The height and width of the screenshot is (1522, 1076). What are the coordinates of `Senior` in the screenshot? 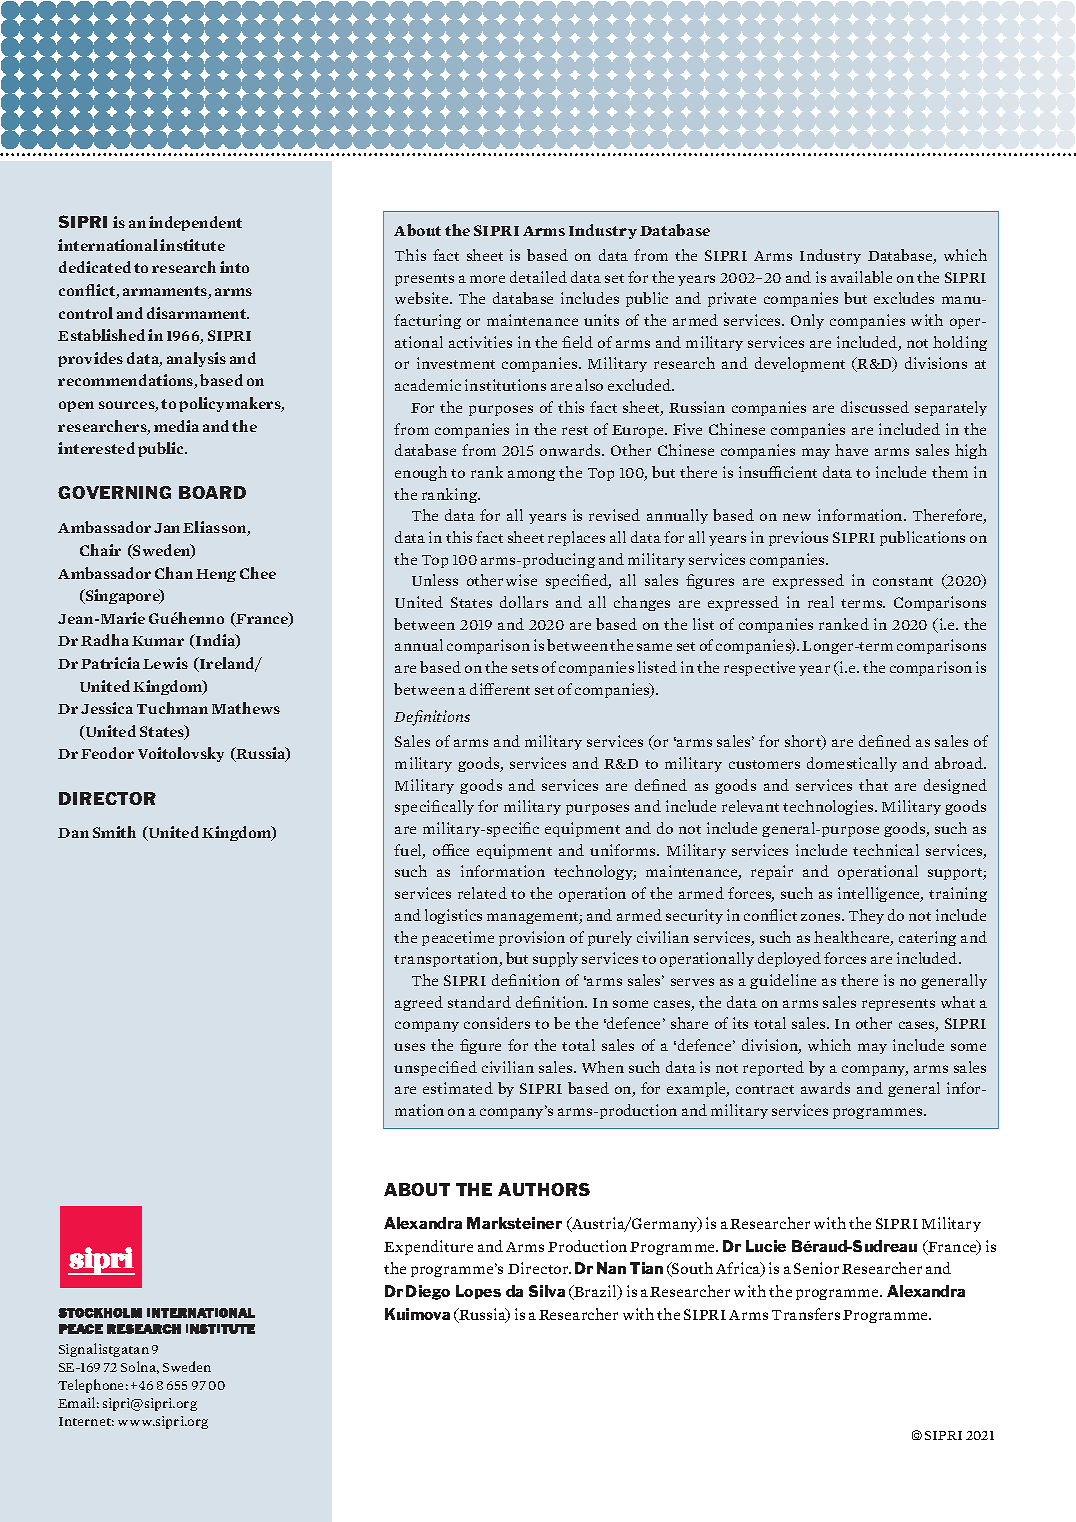 It's located at (816, 1268).
